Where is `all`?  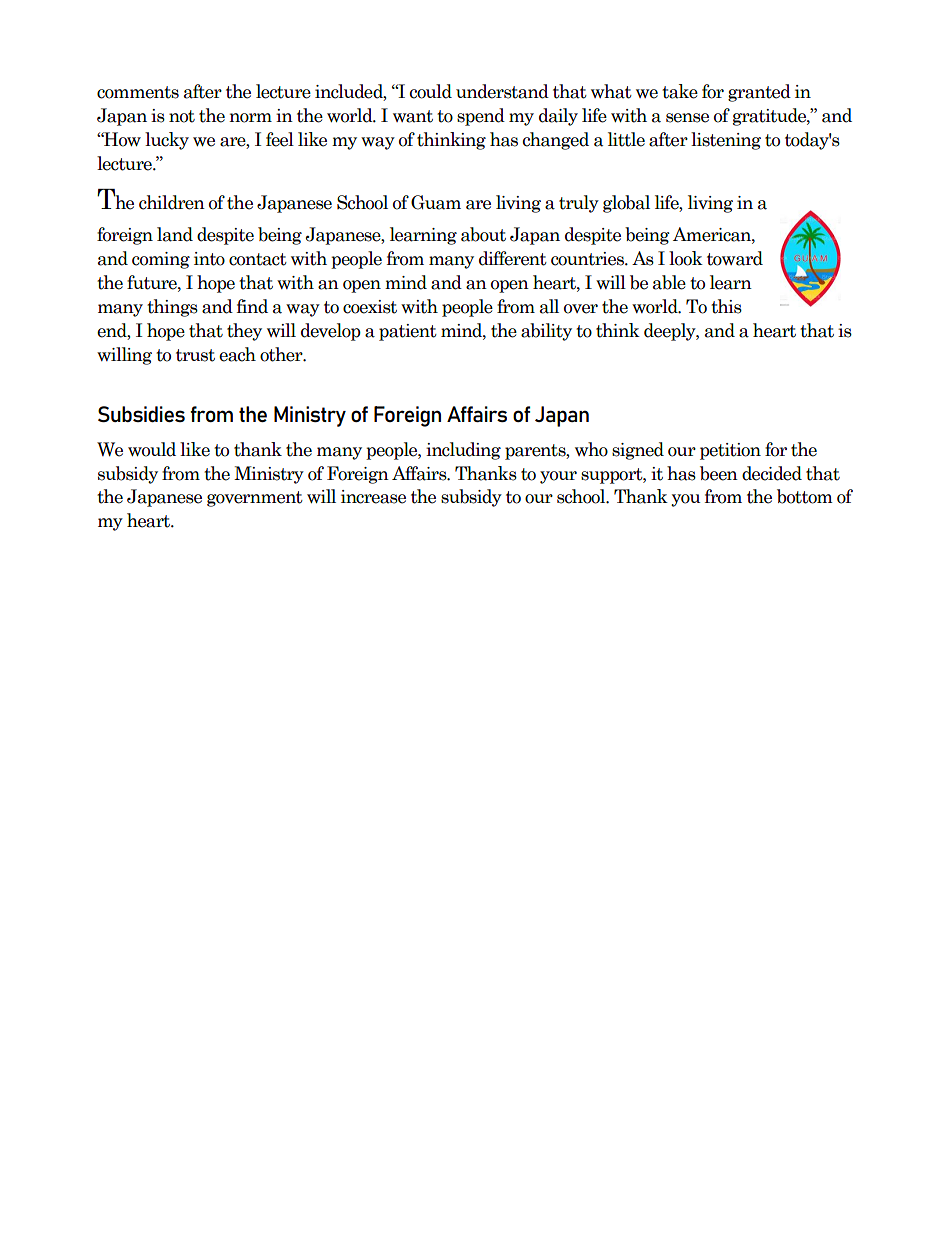
all is located at coordinates (549, 306).
